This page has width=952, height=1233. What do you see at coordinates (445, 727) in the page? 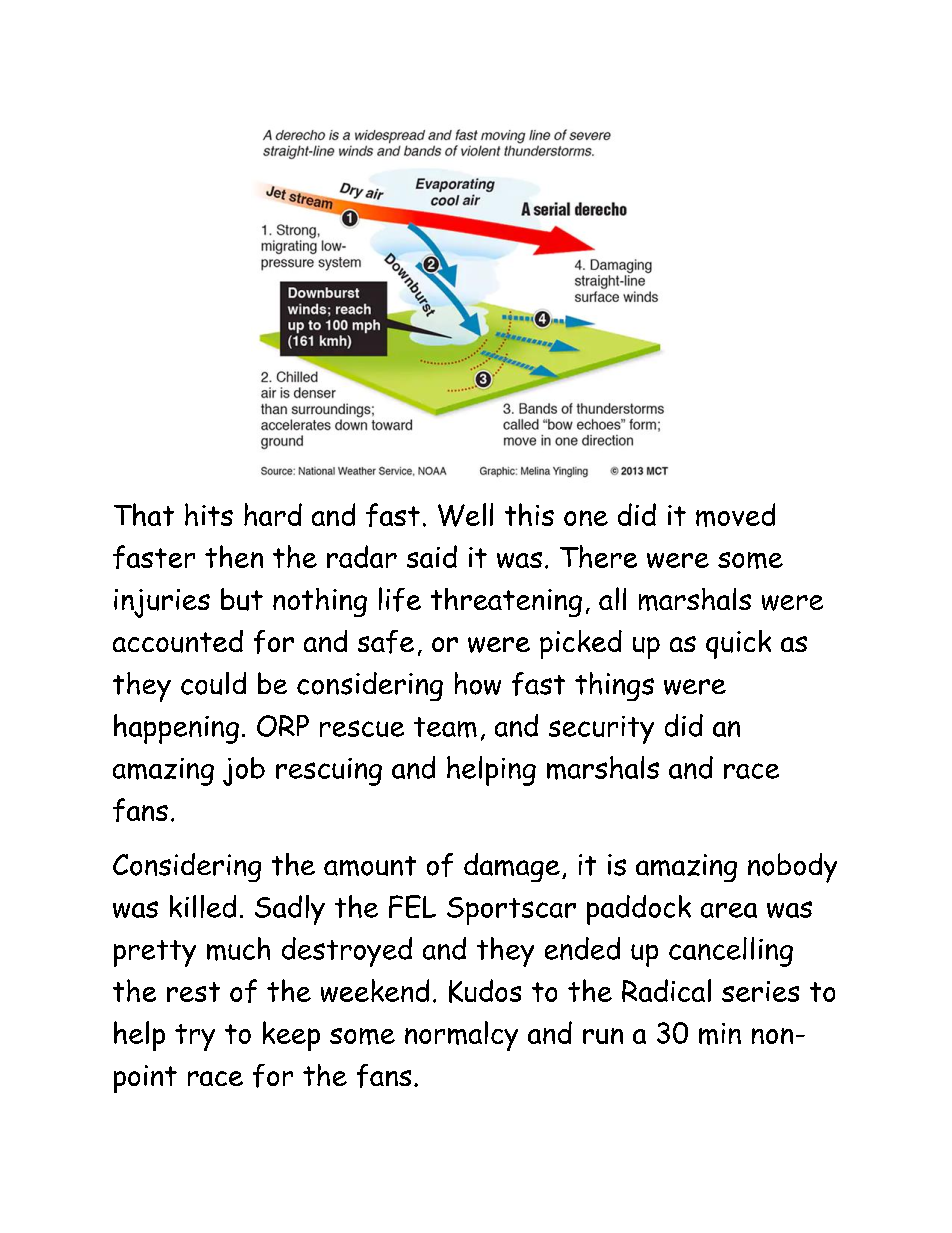
I see `team` at bounding box center [445, 727].
